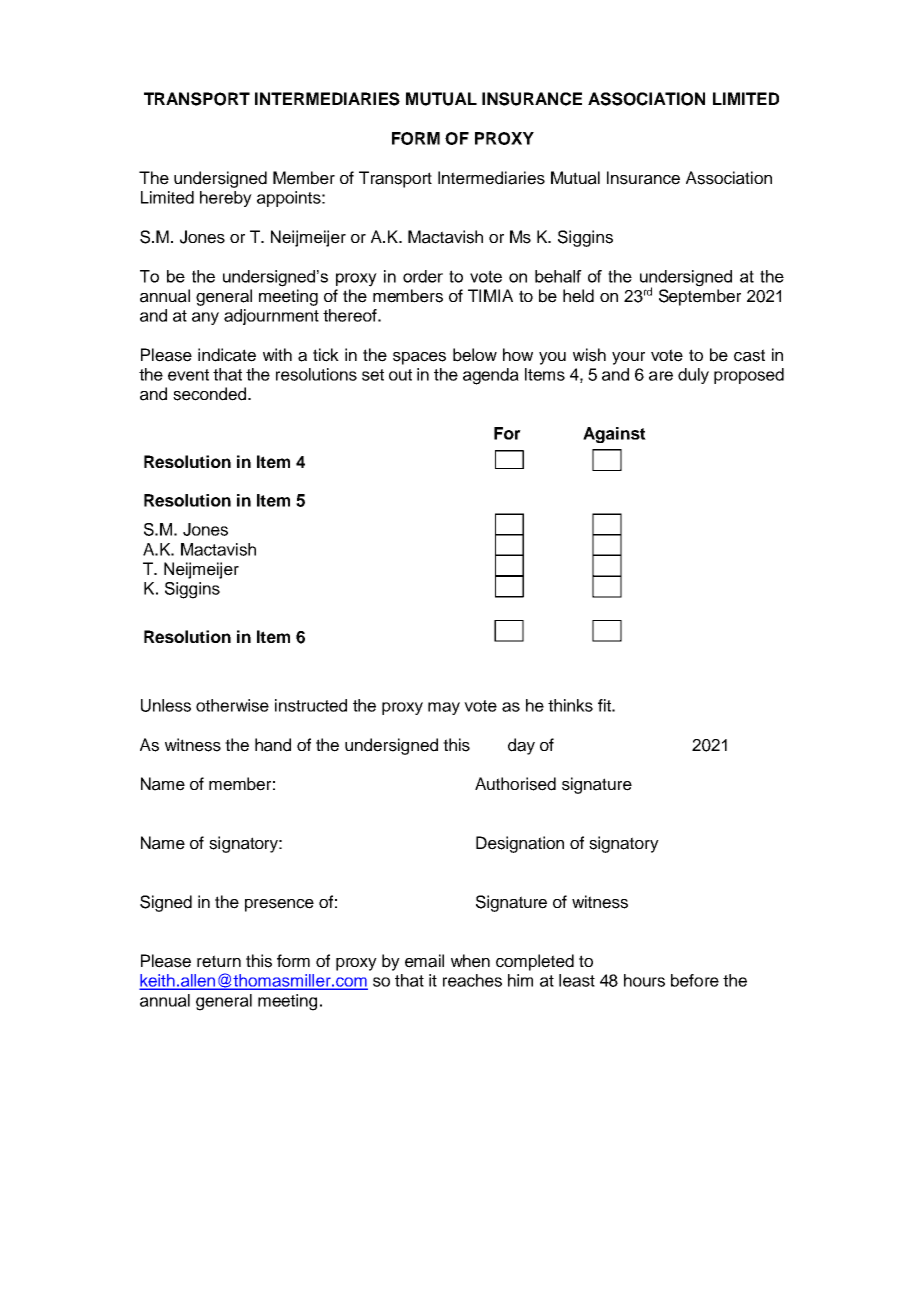  Describe the element at coordinates (423, 276) in the document. I see `order` at that location.
